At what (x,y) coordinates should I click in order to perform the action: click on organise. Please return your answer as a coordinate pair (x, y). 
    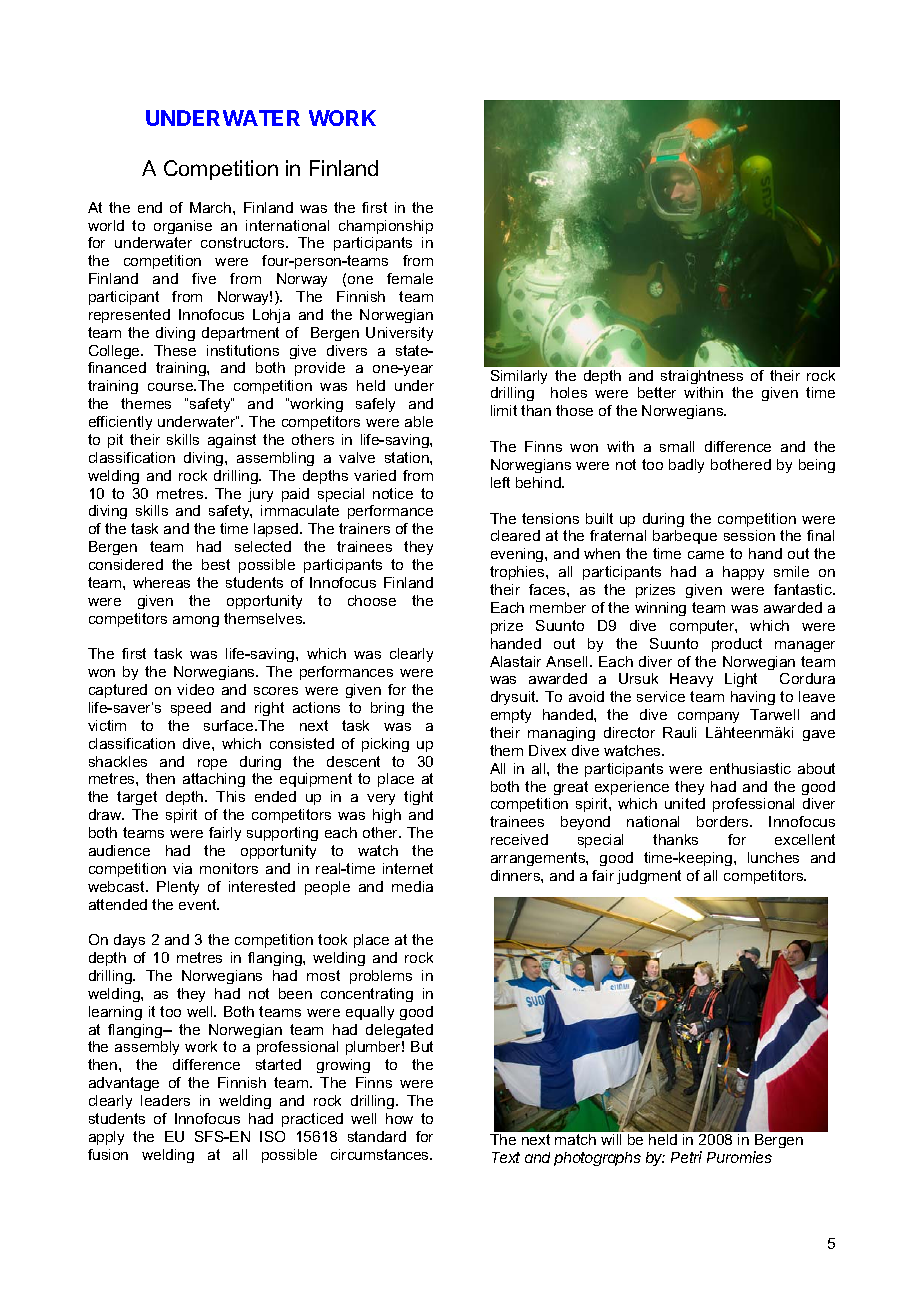
    Looking at the image, I should click on (183, 227).
